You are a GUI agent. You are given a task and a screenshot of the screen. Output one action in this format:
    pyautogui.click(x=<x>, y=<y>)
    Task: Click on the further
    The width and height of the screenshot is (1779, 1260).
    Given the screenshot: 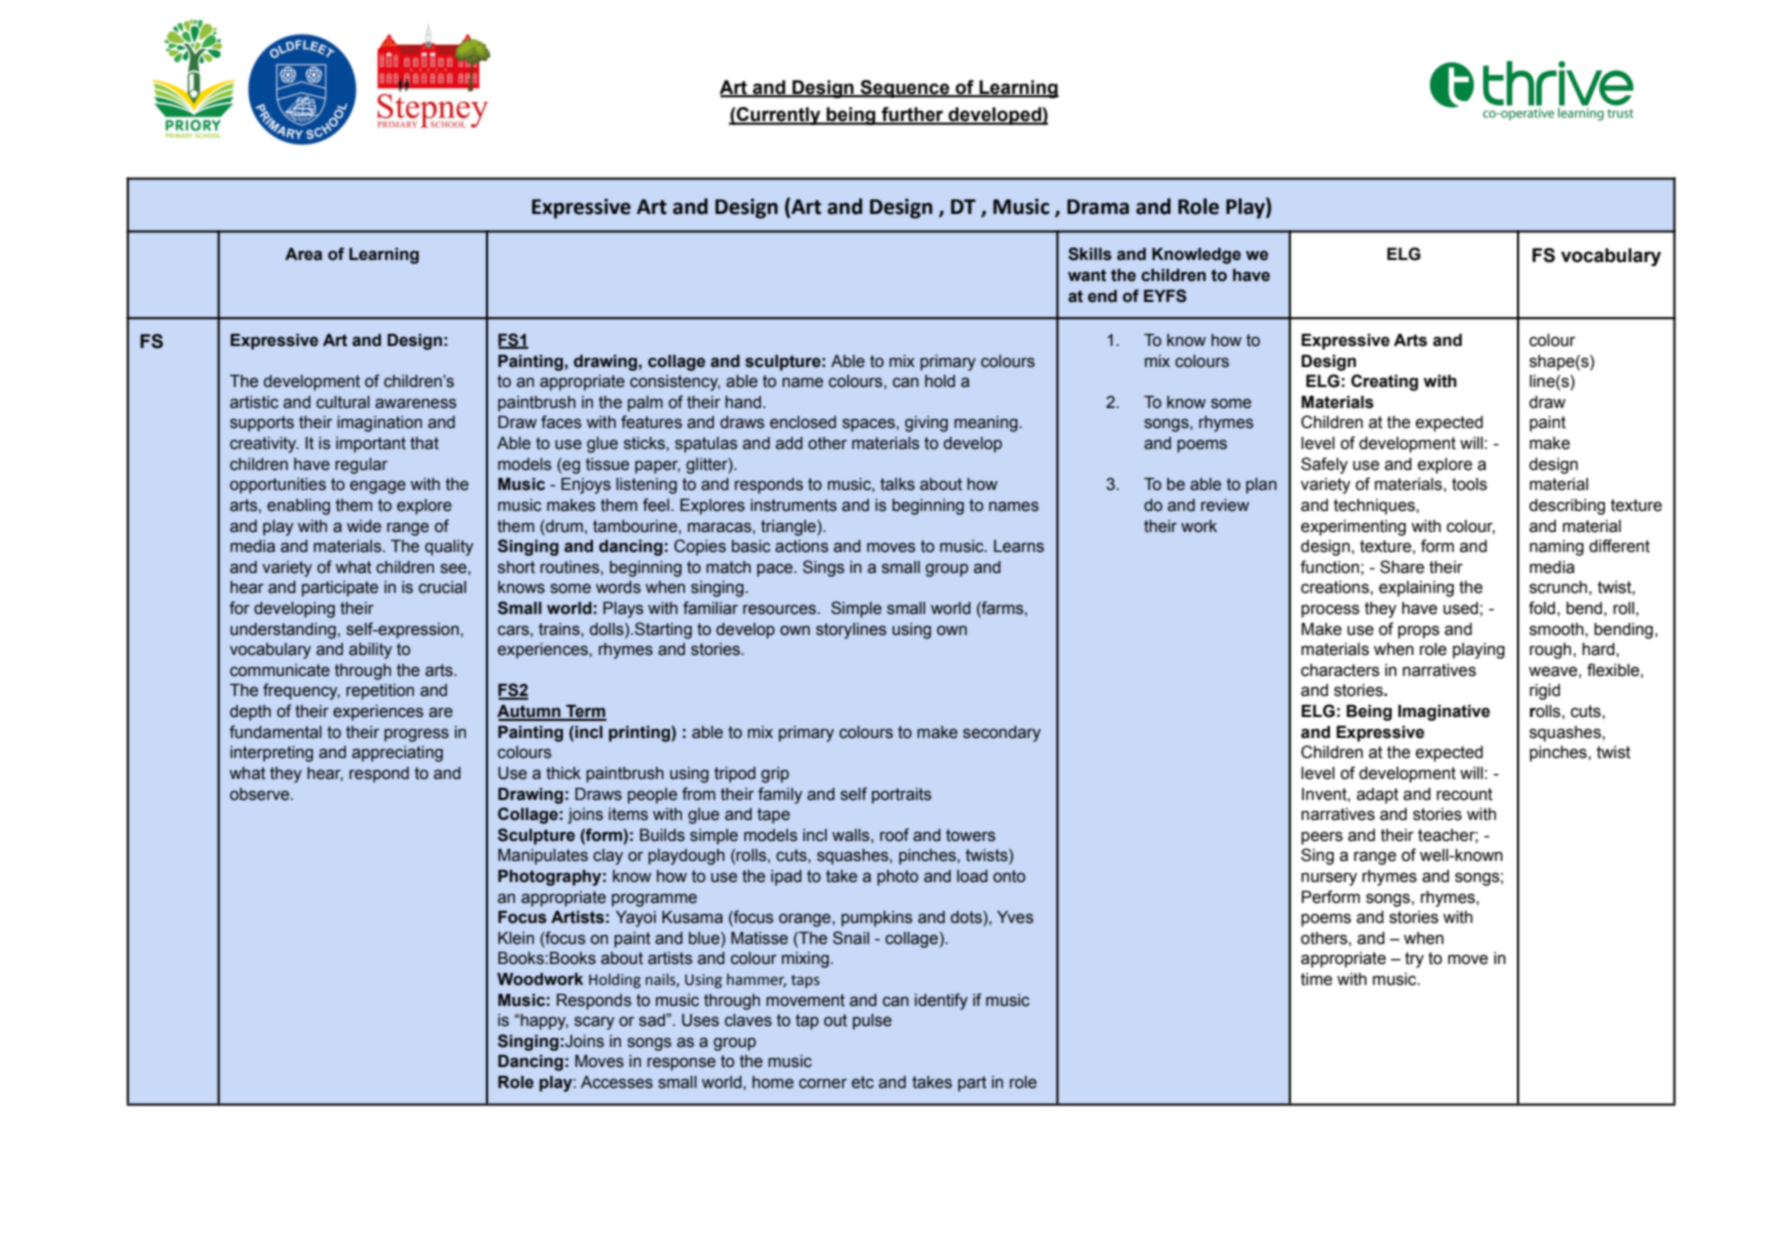 What is the action you would take?
    pyautogui.click(x=913, y=115)
